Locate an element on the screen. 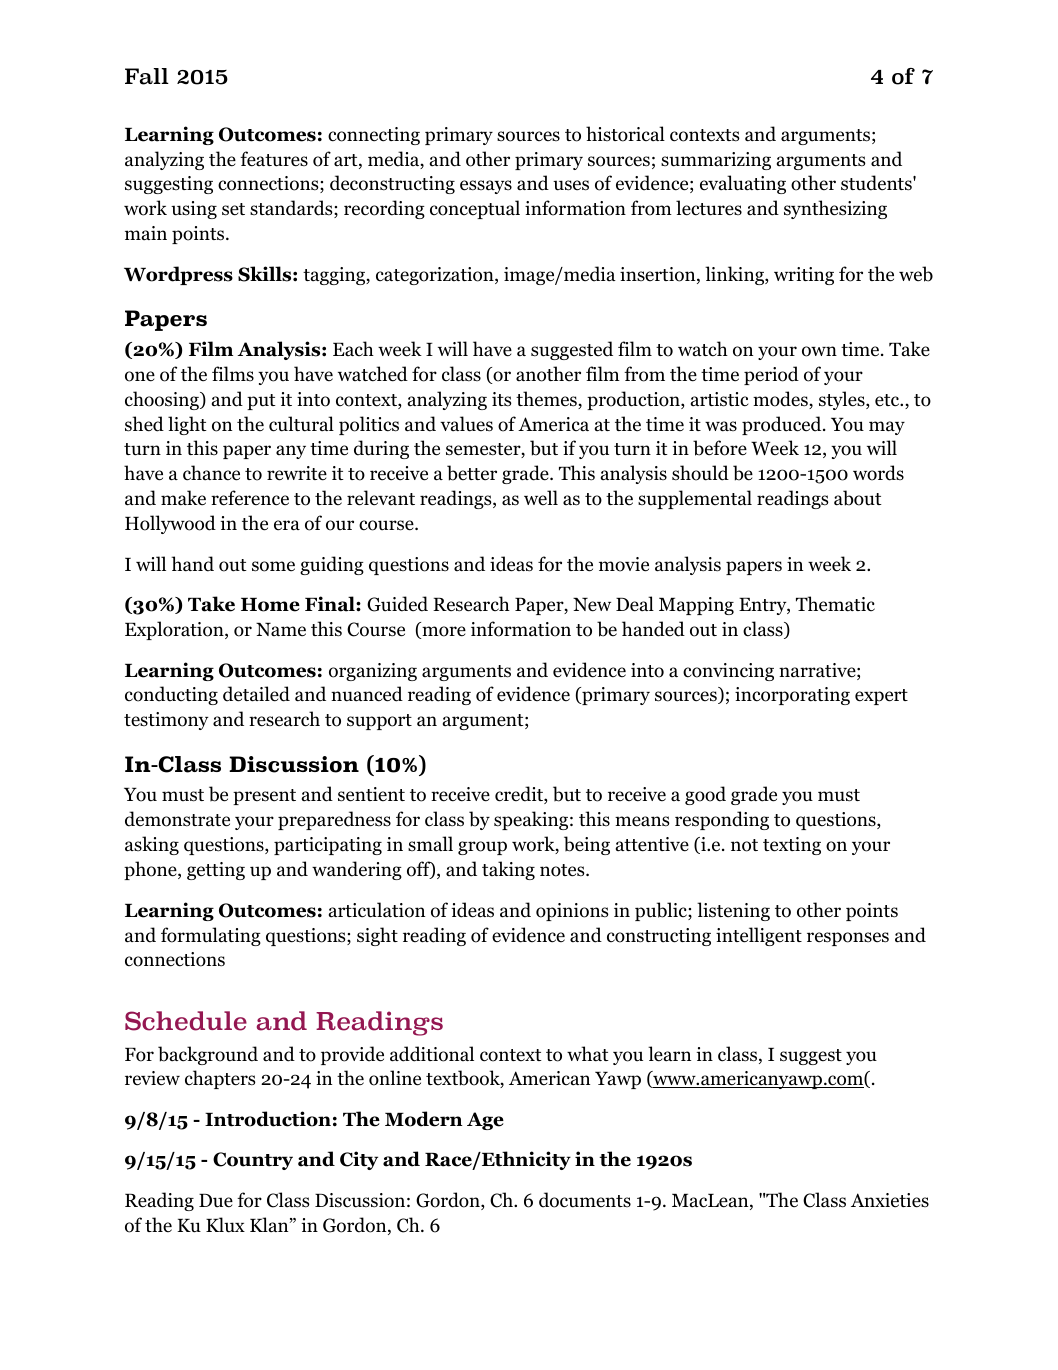  Thematic is located at coordinates (835, 604).
